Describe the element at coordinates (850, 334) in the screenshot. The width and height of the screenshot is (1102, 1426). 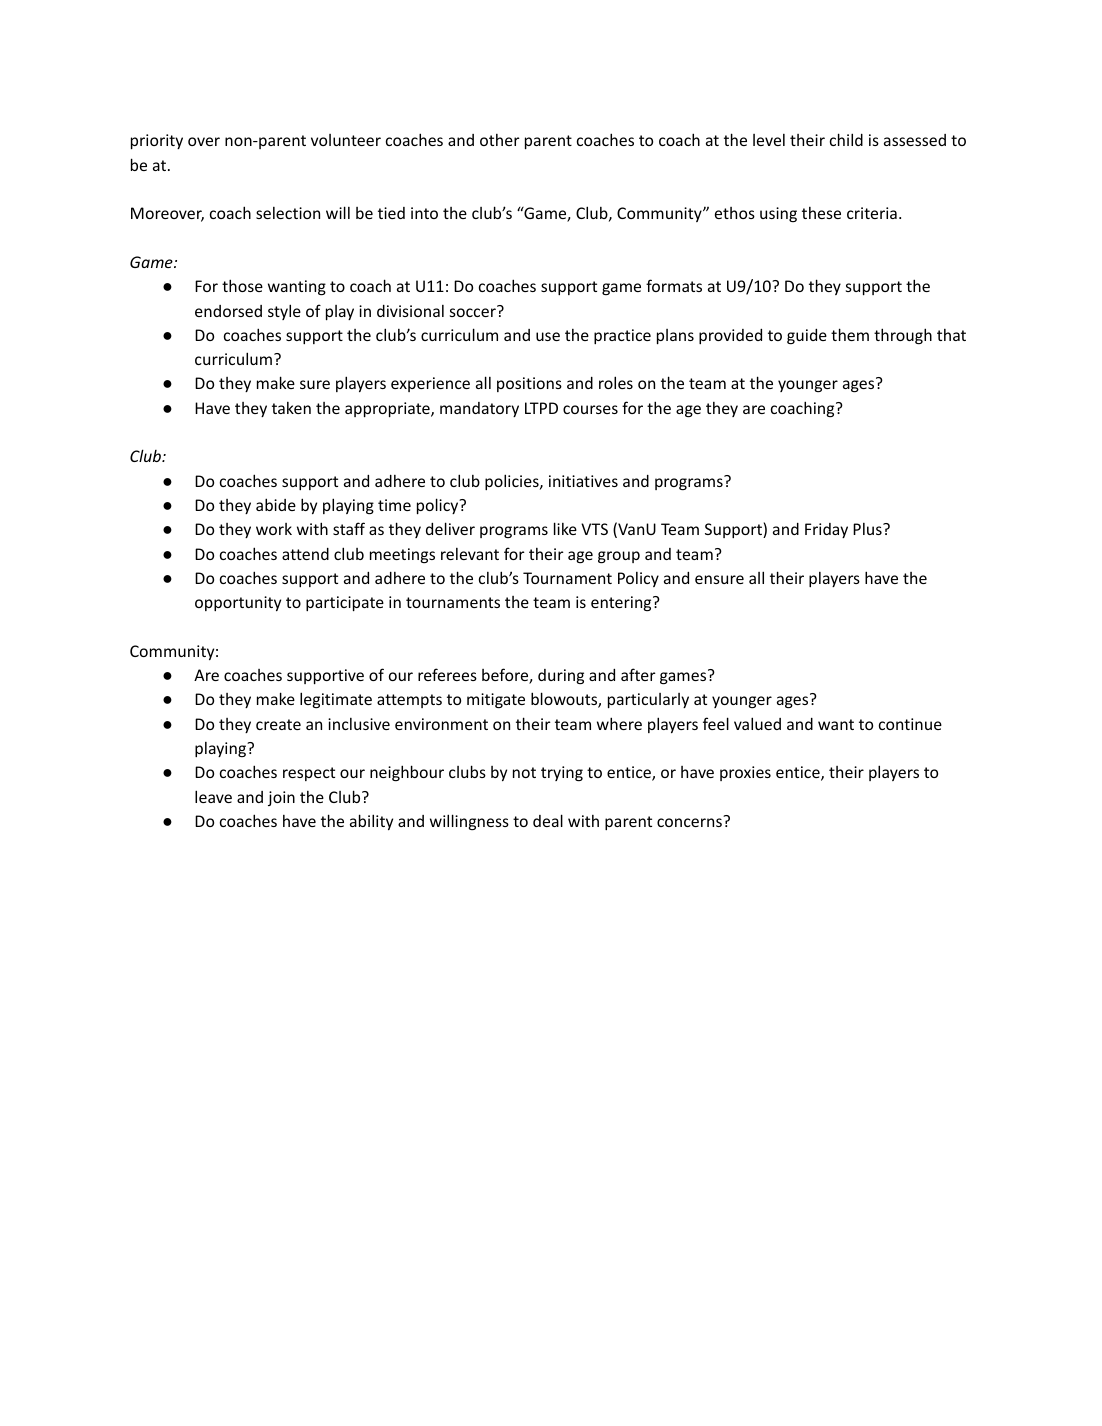
I see `them` at that location.
